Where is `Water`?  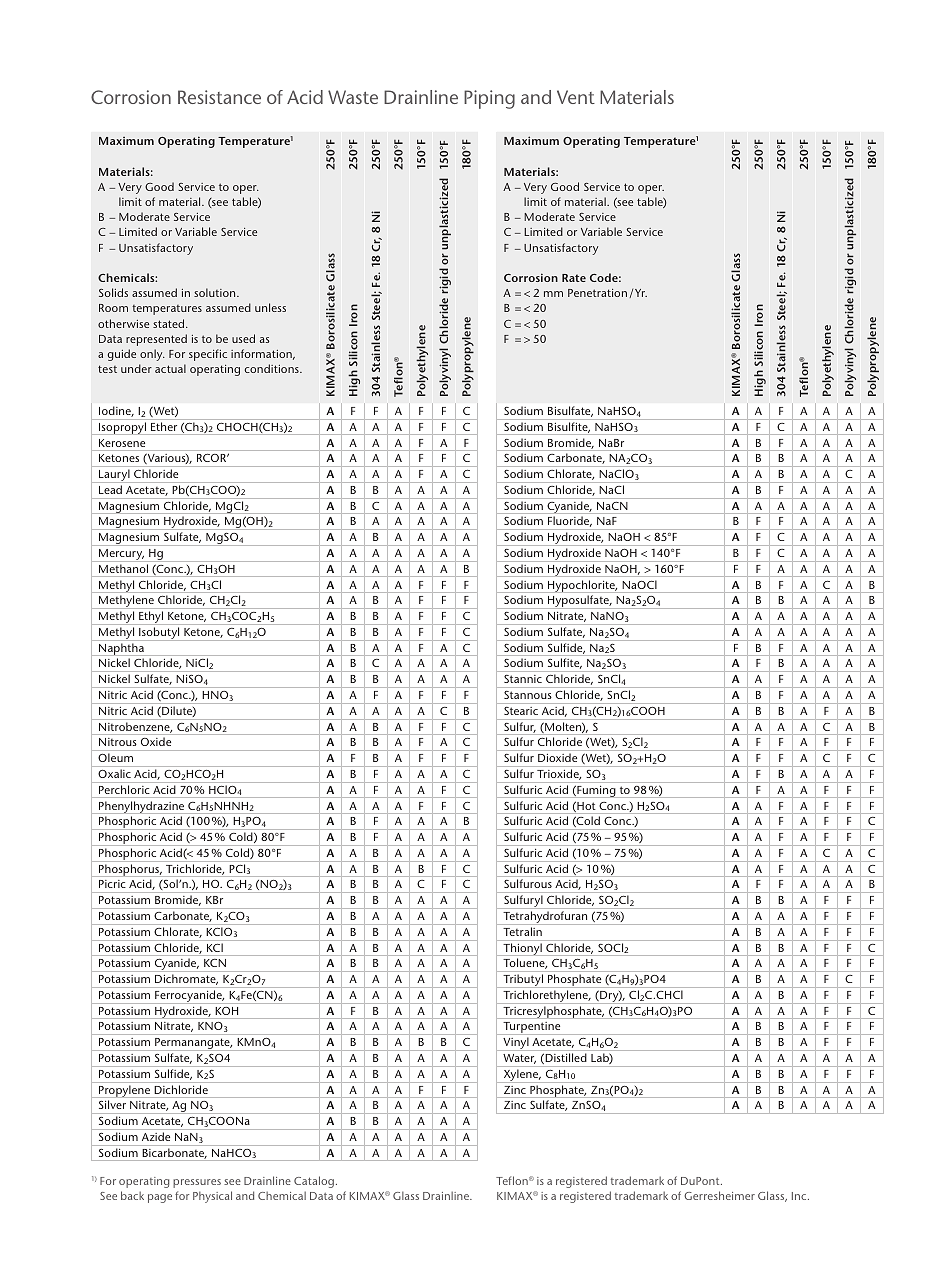
Water is located at coordinates (519, 1059).
